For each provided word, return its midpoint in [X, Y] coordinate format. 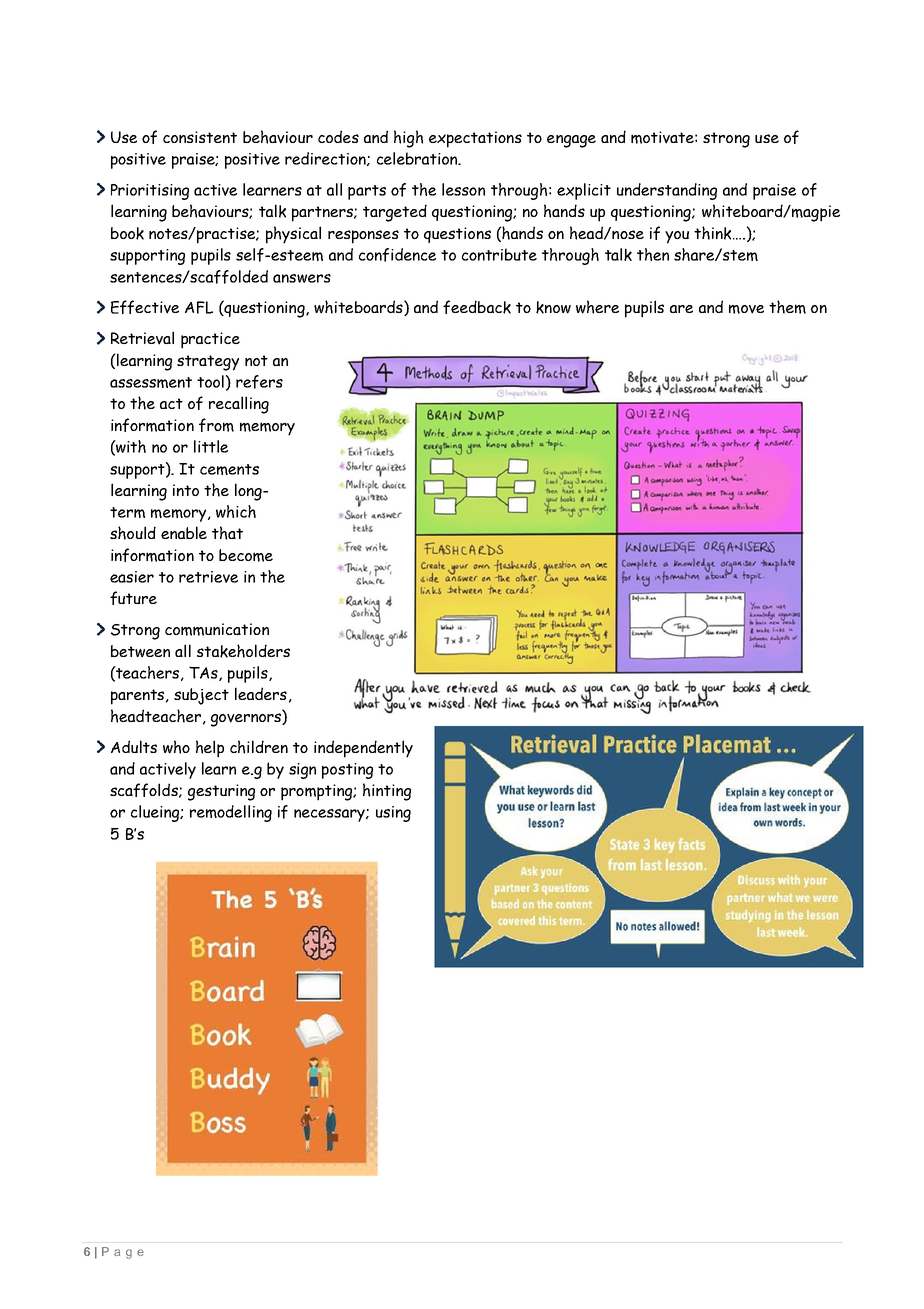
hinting [387, 792]
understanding [667, 191]
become [246, 555]
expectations [475, 139]
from [216, 425]
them [787, 307]
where [597, 307]
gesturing [221, 792]
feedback [477, 307]
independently [363, 749]
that [227, 533]
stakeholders [243, 651]
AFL [199, 307]
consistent [200, 137]
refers [259, 382]
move [746, 309]
